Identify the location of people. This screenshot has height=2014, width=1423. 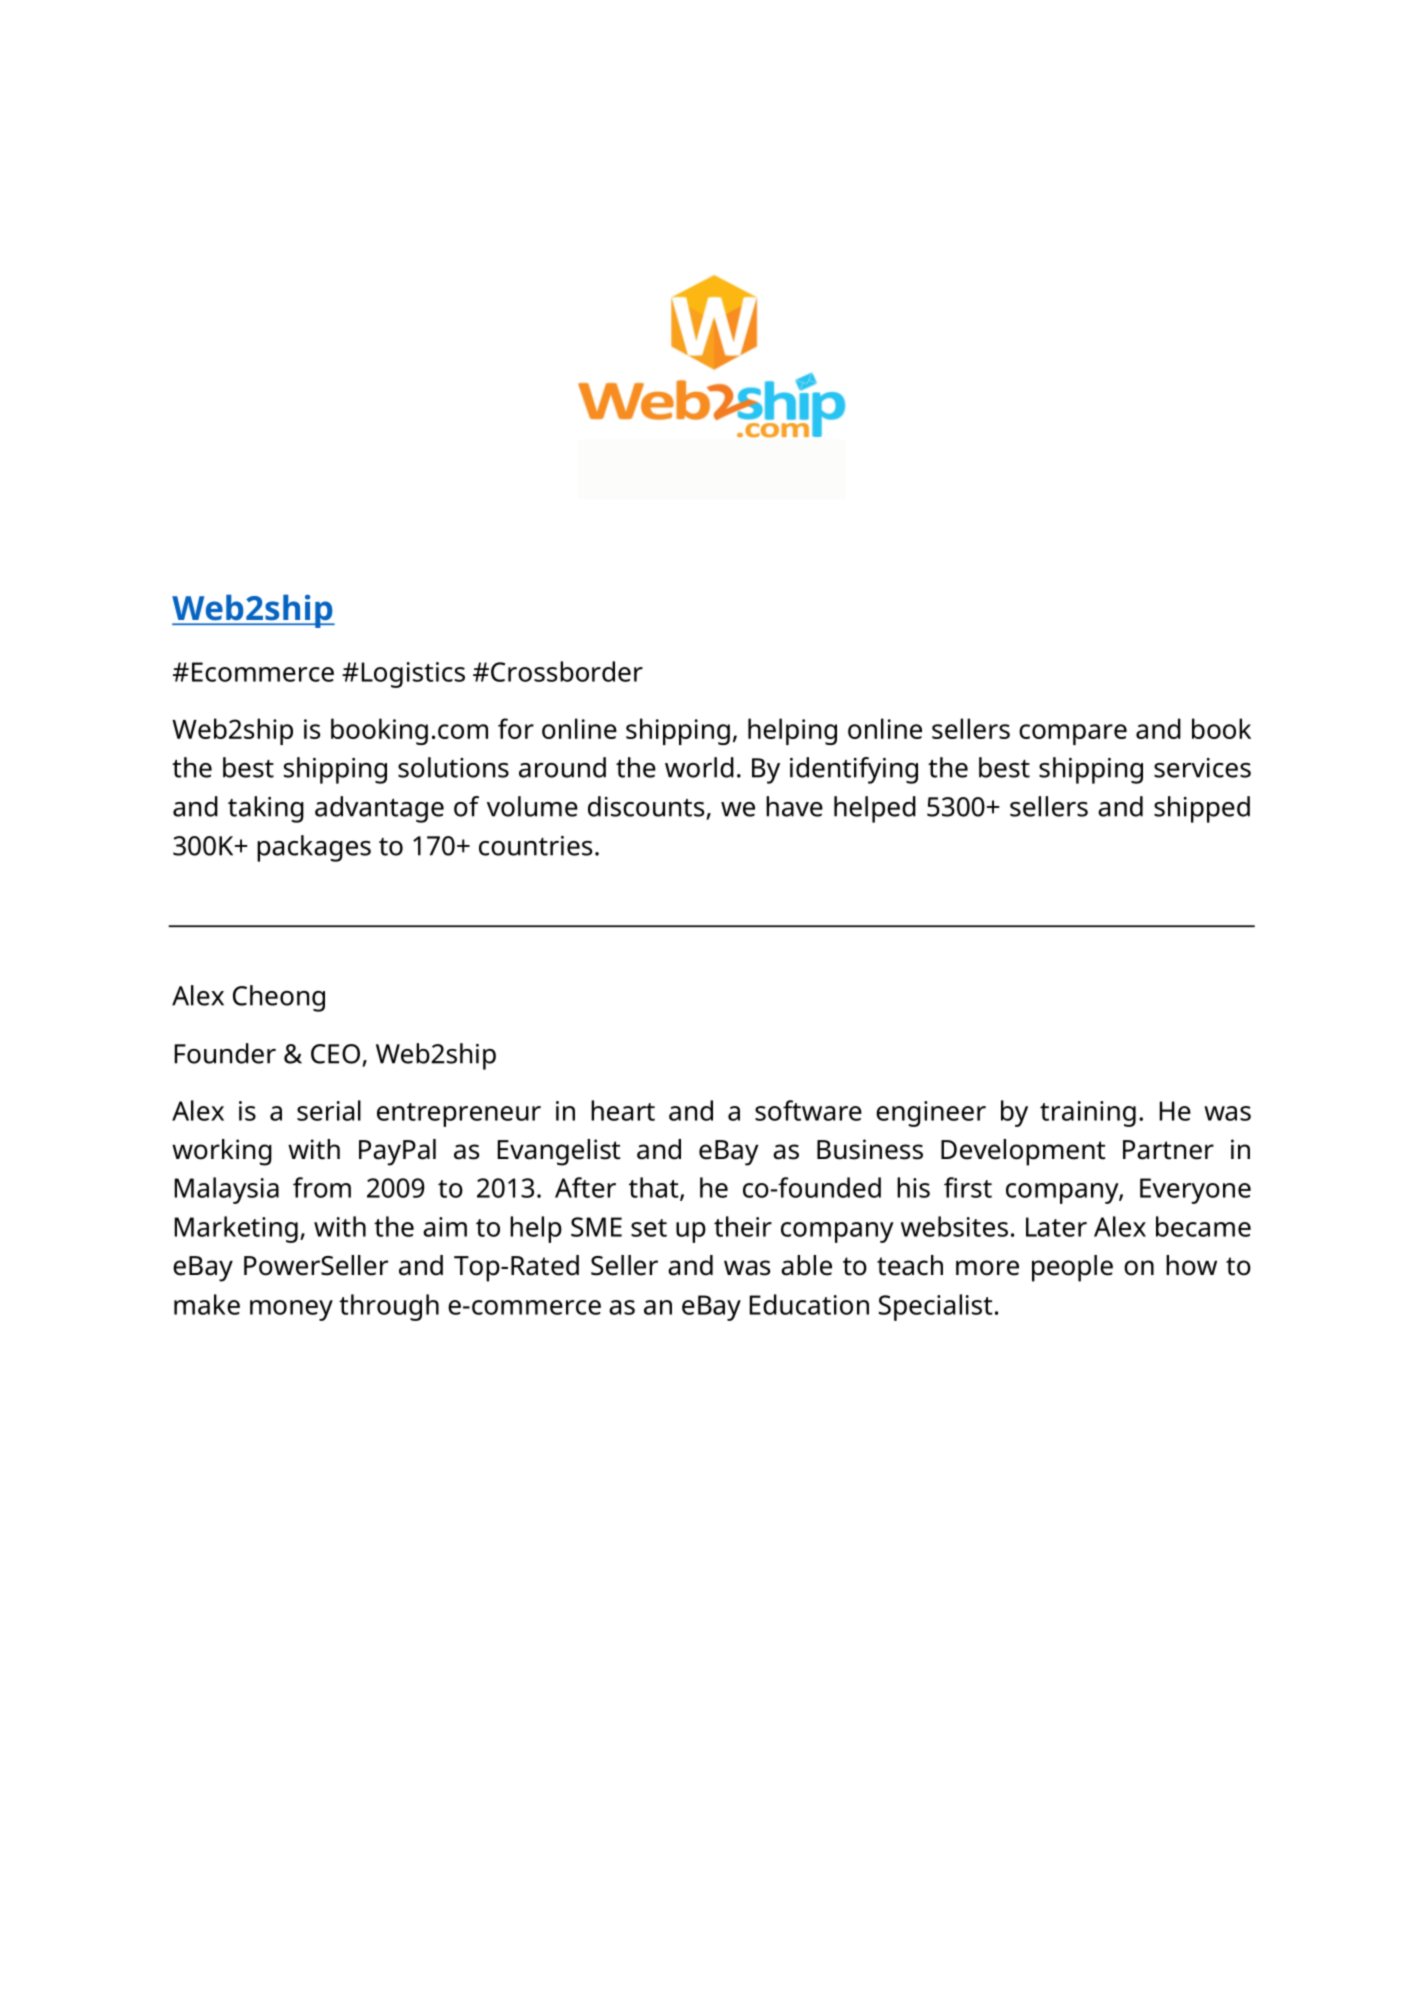
(1072, 1268).
